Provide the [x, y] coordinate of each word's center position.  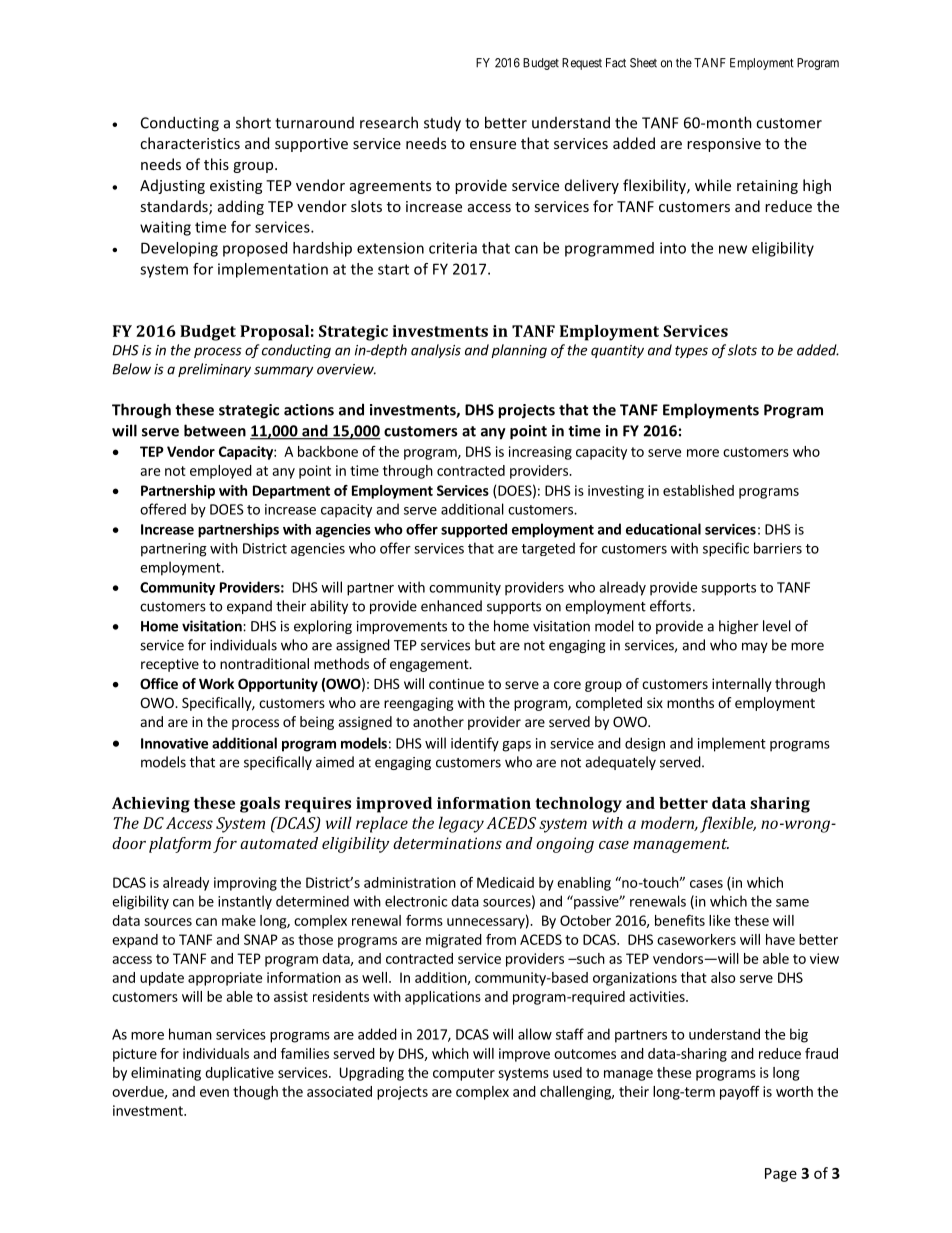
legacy [461, 824]
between [215, 430]
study [442, 124]
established [698, 490]
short [253, 122]
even [214, 1093]
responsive [724, 145]
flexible [728, 824]
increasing [540, 453]
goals [260, 805]
